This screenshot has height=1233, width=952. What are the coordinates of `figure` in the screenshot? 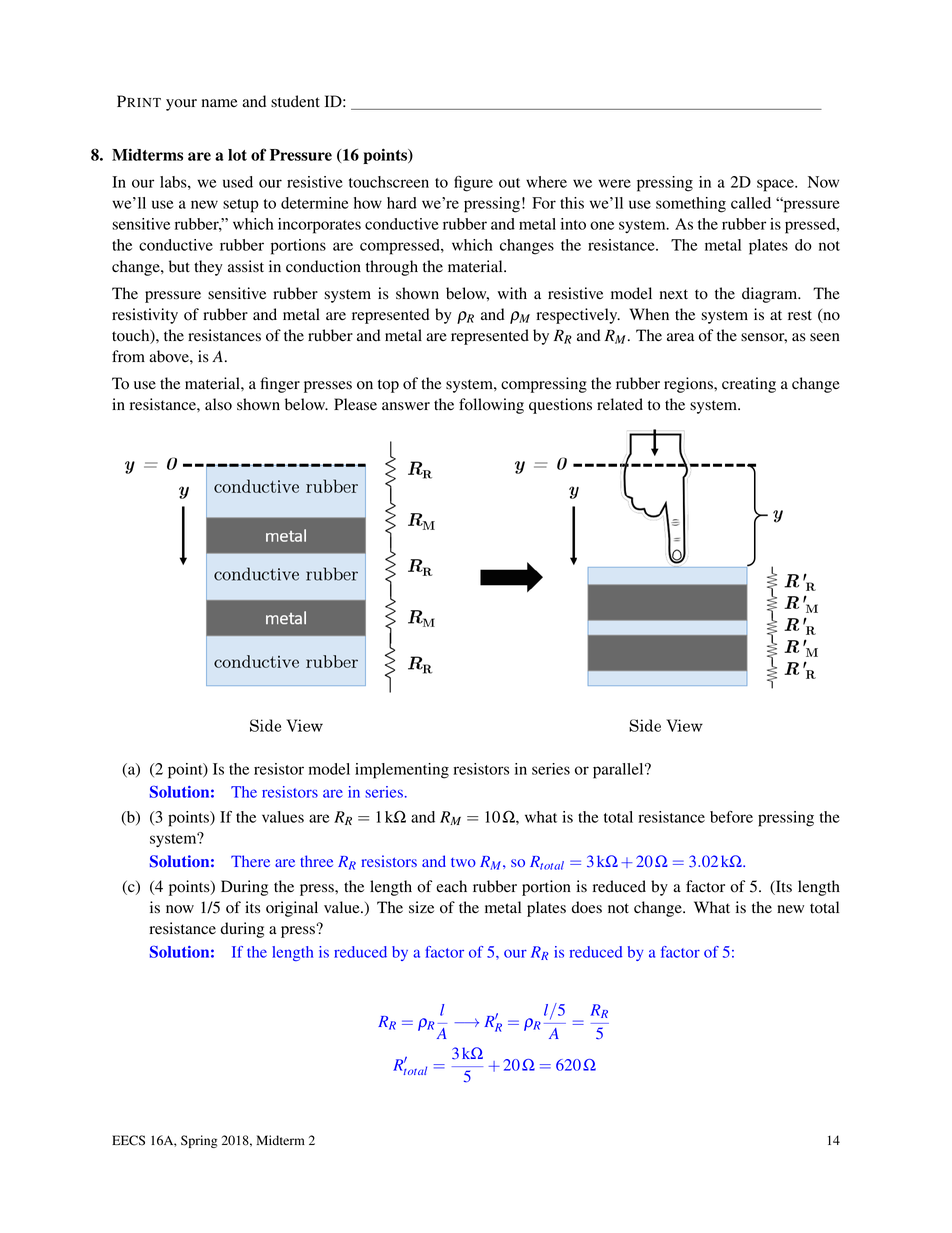 It's located at (473, 184).
